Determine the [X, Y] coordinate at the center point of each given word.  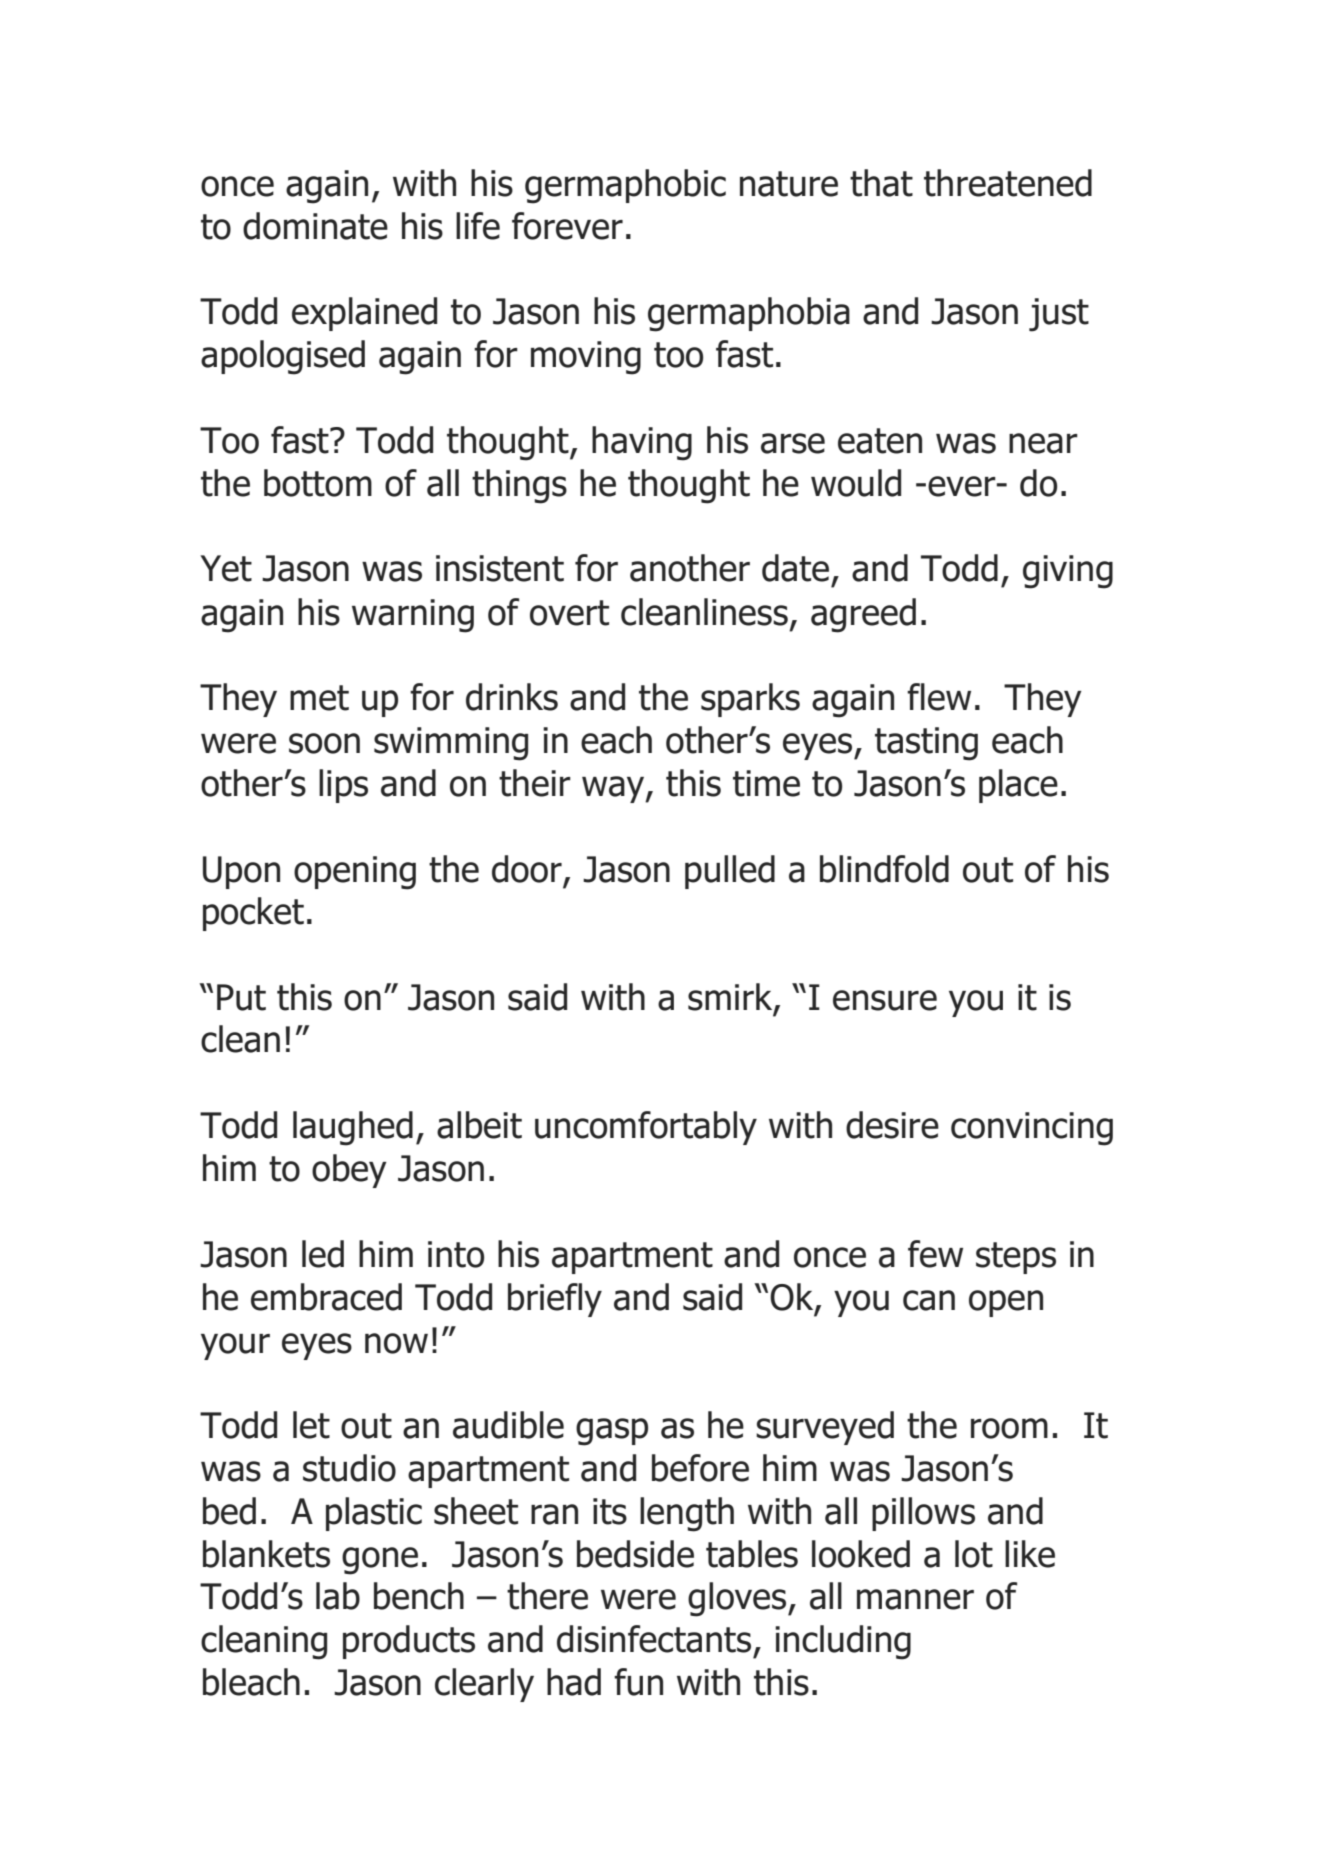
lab [338, 1596]
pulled [730, 872]
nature [789, 184]
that [881, 183]
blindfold [884, 869]
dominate [315, 226]
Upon [241, 872]
